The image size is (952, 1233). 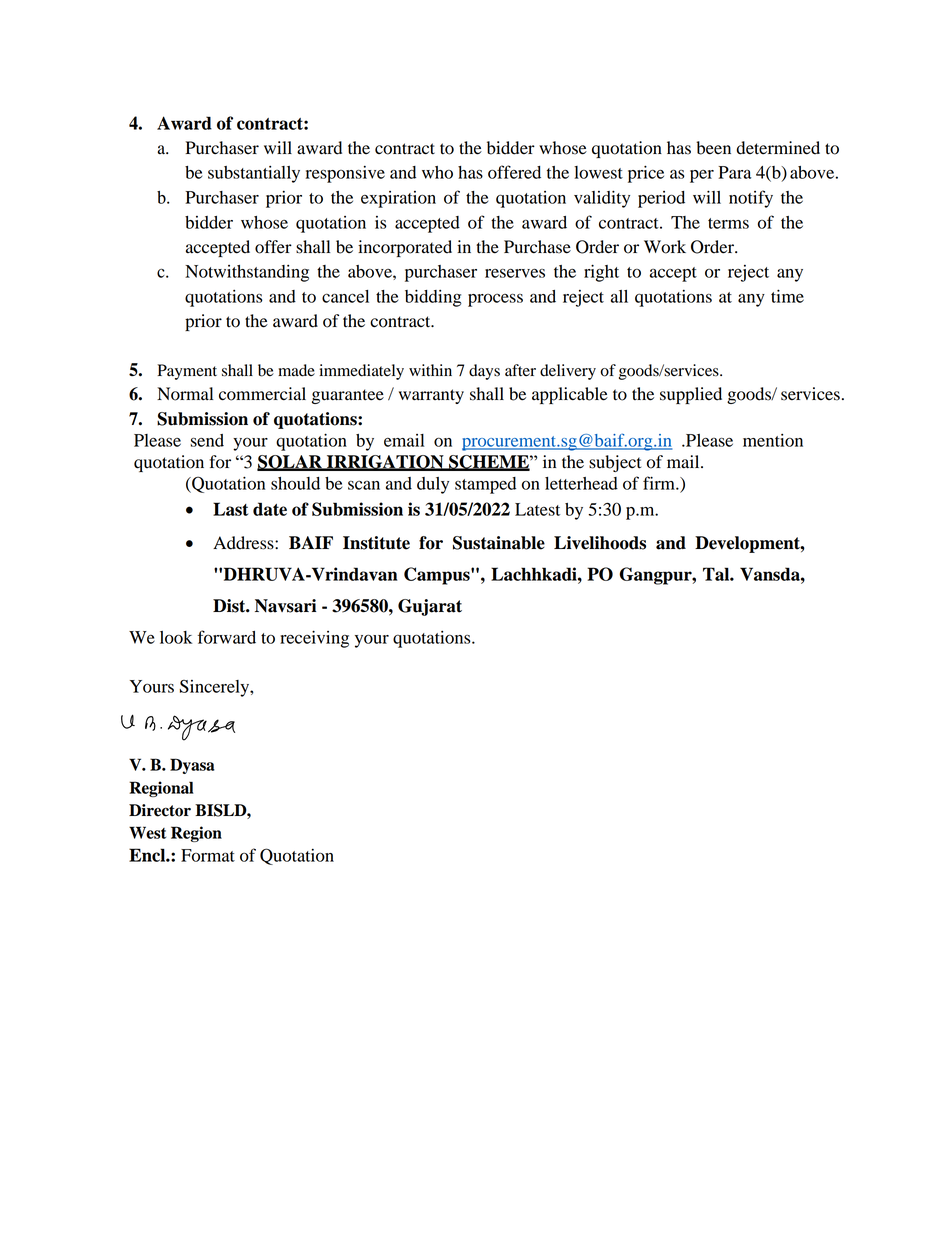 What do you see at coordinates (485, 485) in the screenshot?
I see `stamped` at bounding box center [485, 485].
